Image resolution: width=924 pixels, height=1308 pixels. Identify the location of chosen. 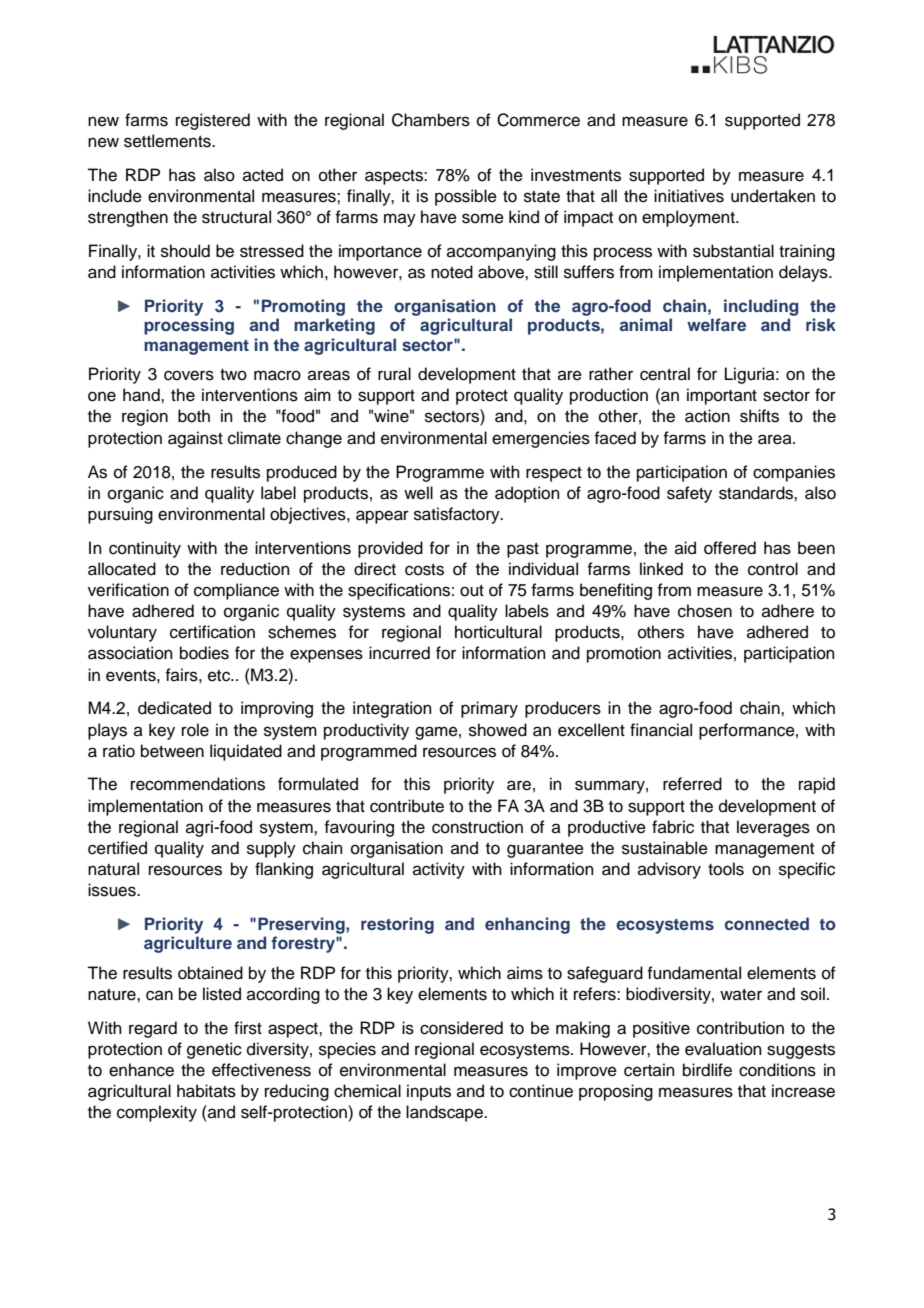
(705, 611).
